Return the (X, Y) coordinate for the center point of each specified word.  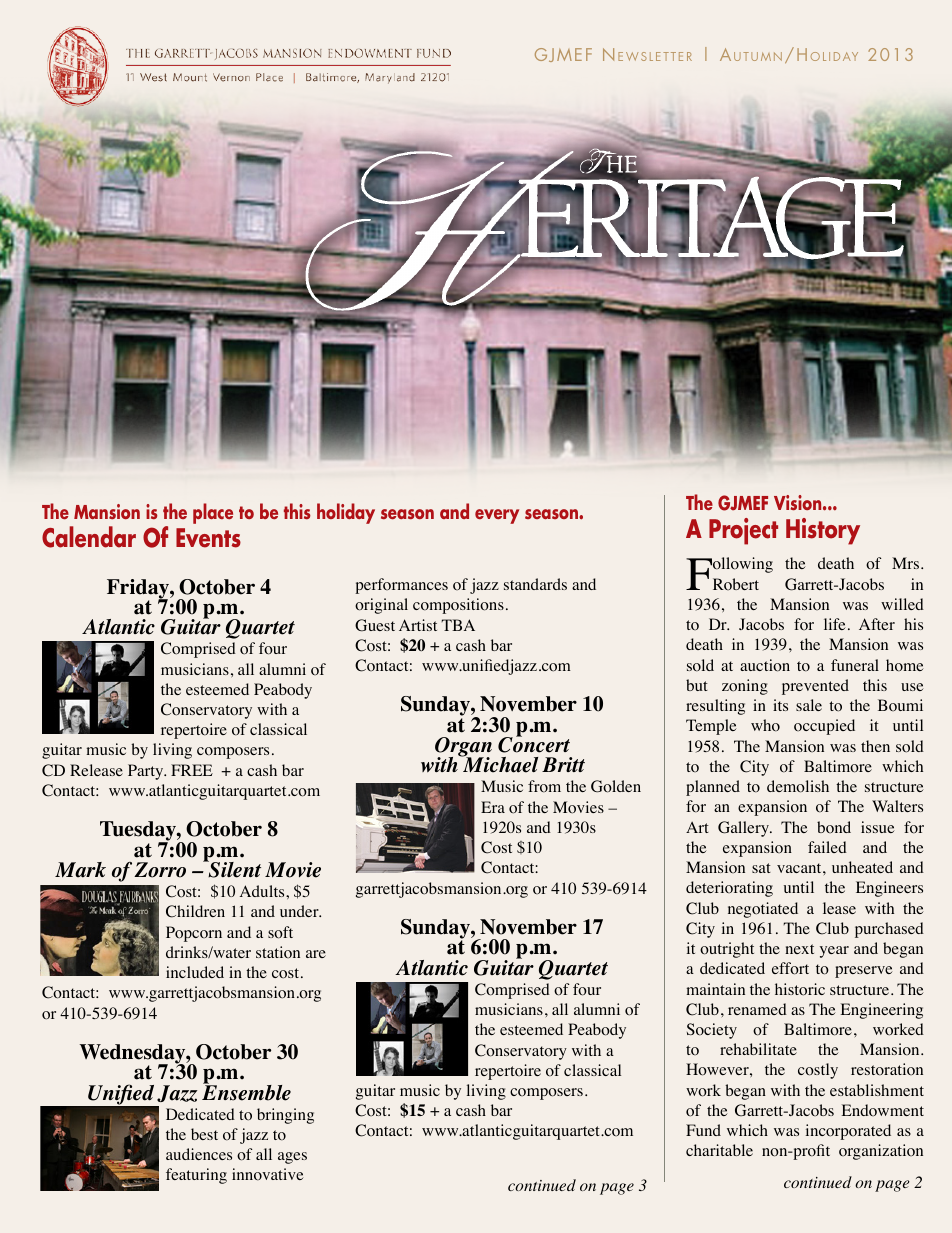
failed (827, 847)
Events (208, 538)
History (823, 531)
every (497, 516)
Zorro (160, 870)
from (544, 786)
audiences (199, 1154)
